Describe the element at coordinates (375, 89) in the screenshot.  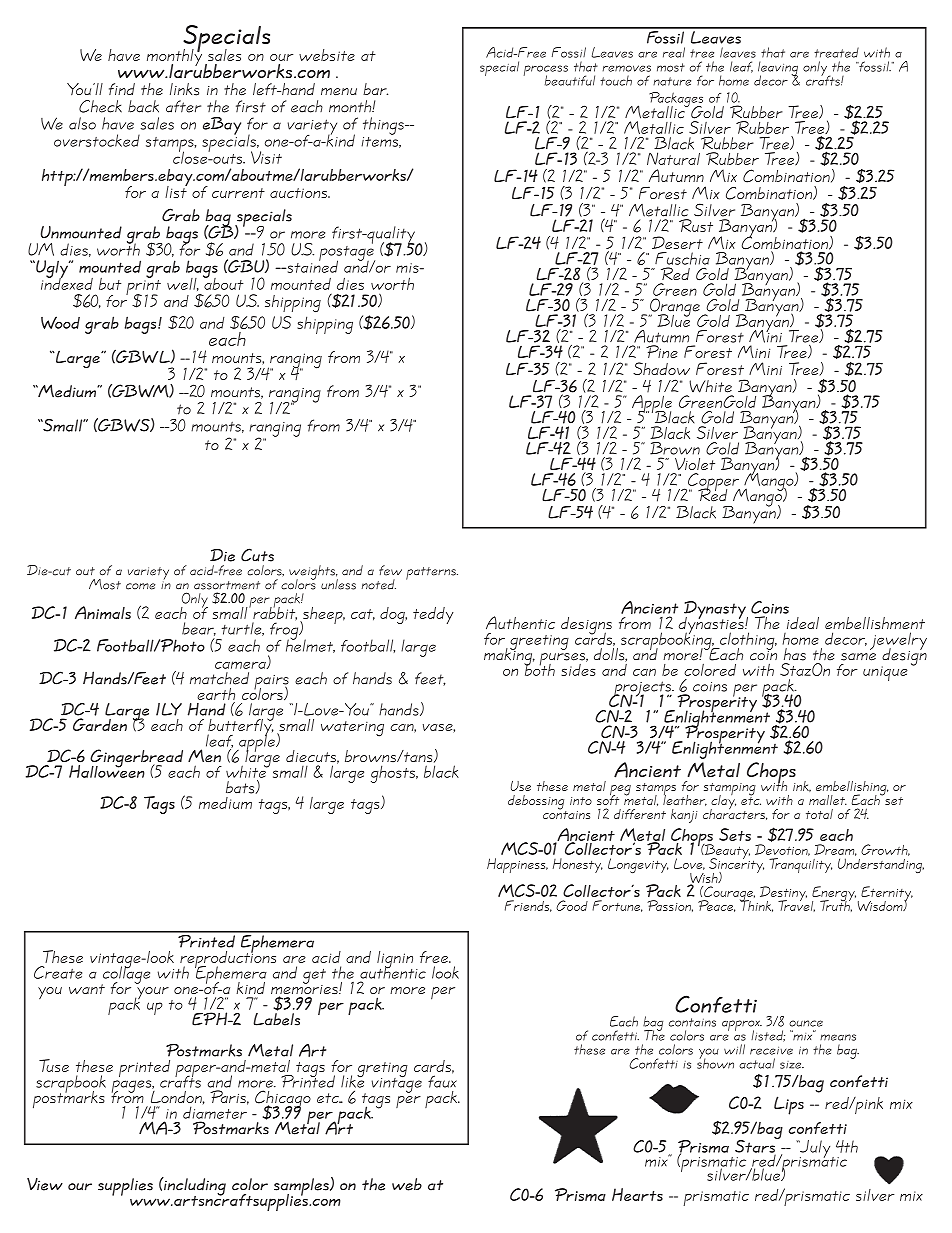
I see `bar` at that location.
